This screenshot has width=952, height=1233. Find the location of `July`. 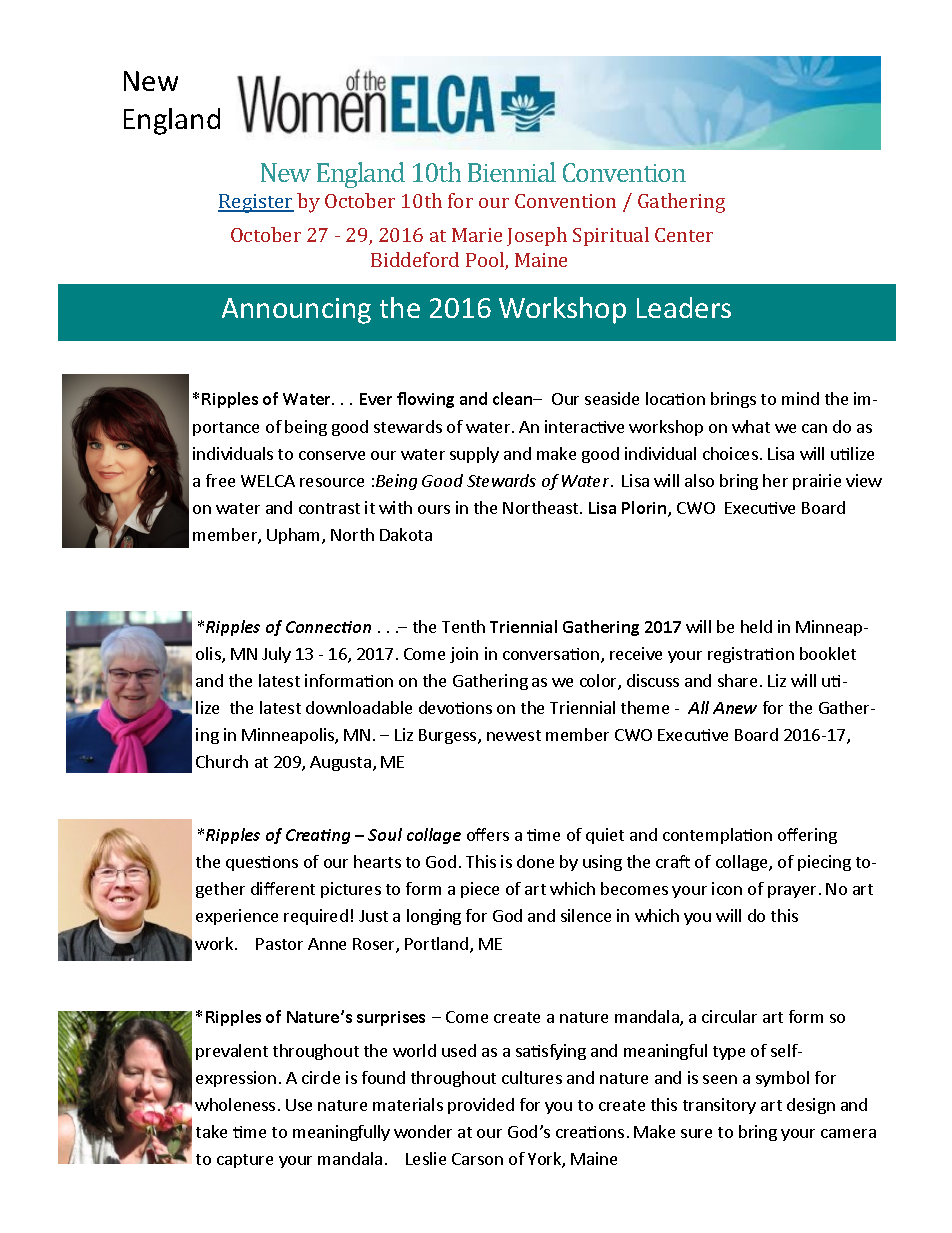

July is located at coordinates (276, 655).
